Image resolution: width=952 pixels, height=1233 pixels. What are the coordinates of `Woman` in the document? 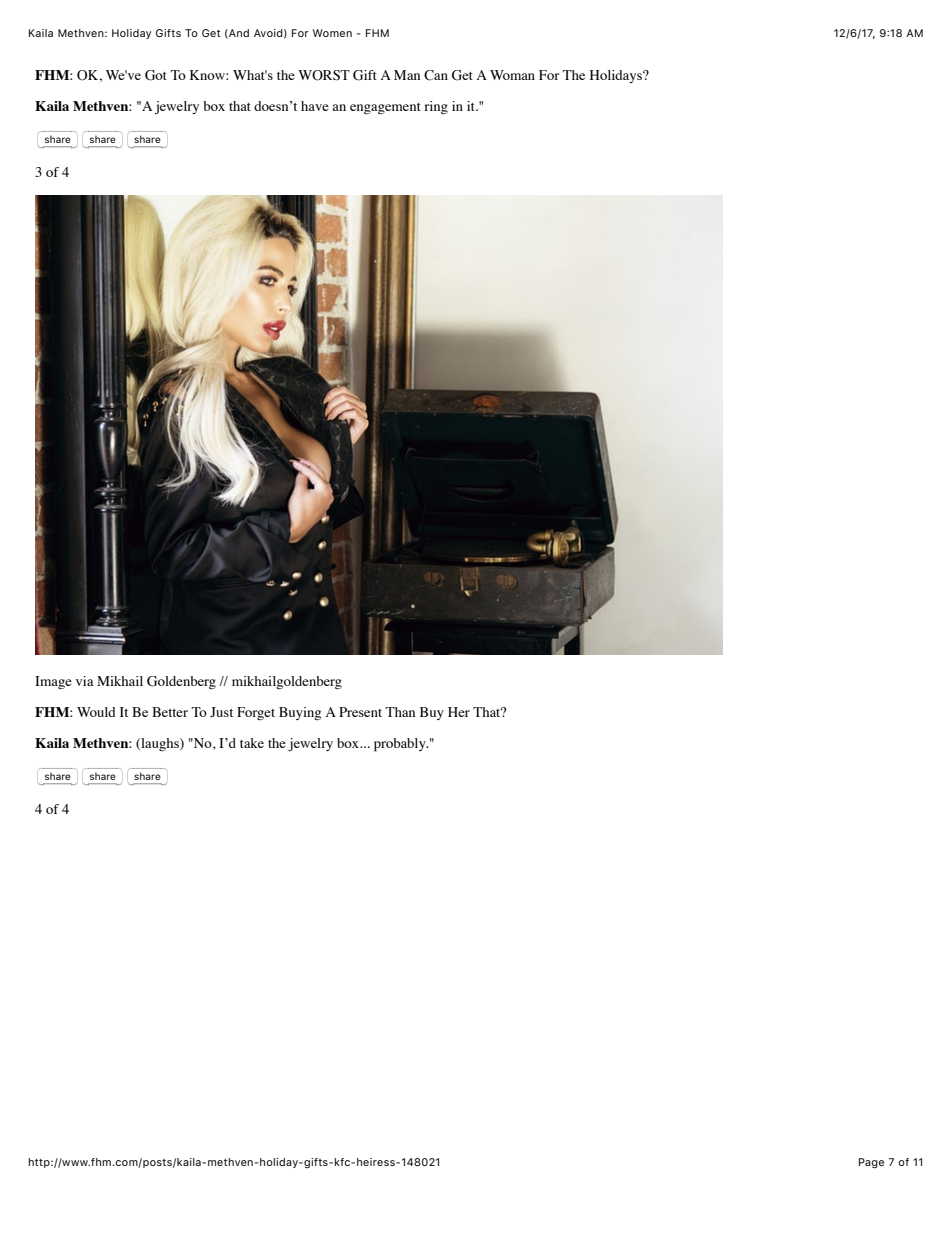 It's located at (512, 75).
